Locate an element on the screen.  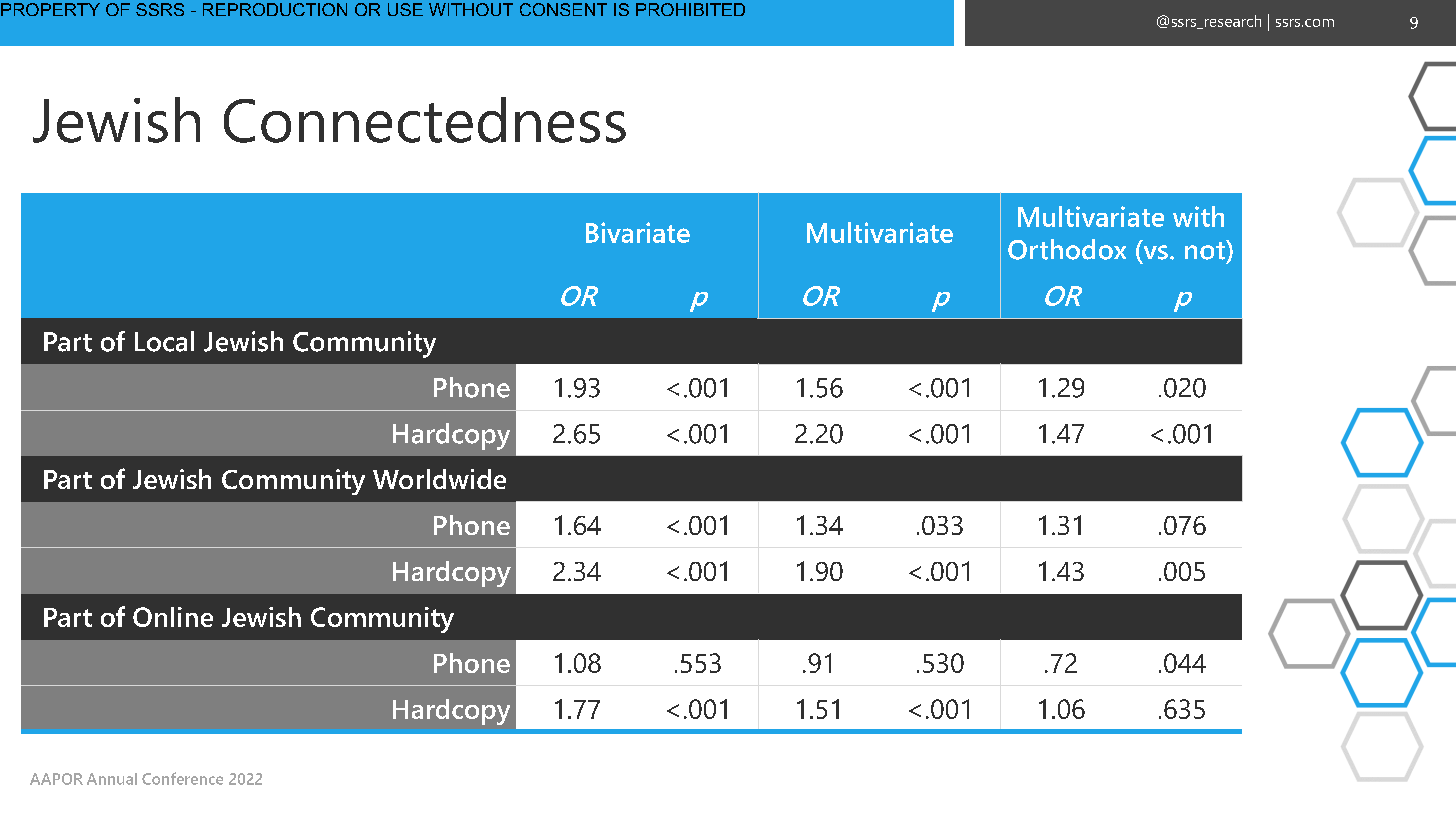
Annual is located at coordinates (112, 779).
